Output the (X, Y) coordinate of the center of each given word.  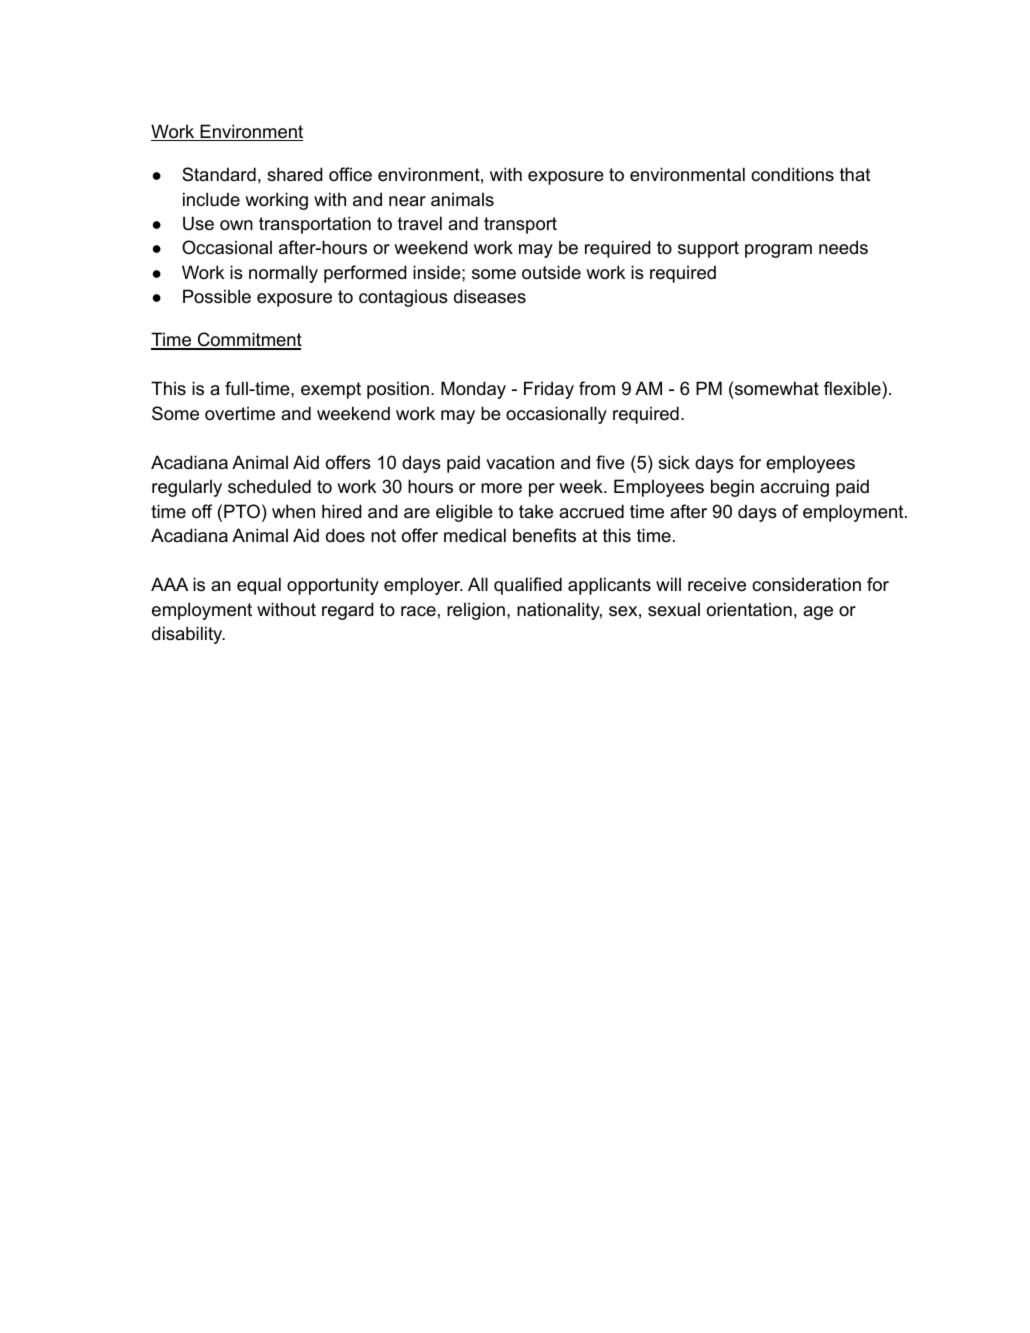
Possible (217, 296)
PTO (242, 511)
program (778, 251)
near (407, 201)
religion (476, 611)
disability (188, 635)
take (536, 511)
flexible (853, 390)
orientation (749, 609)
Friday (549, 390)
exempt (331, 390)
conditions (792, 174)
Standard (219, 174)
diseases (490, 296)
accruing (794, 488)
